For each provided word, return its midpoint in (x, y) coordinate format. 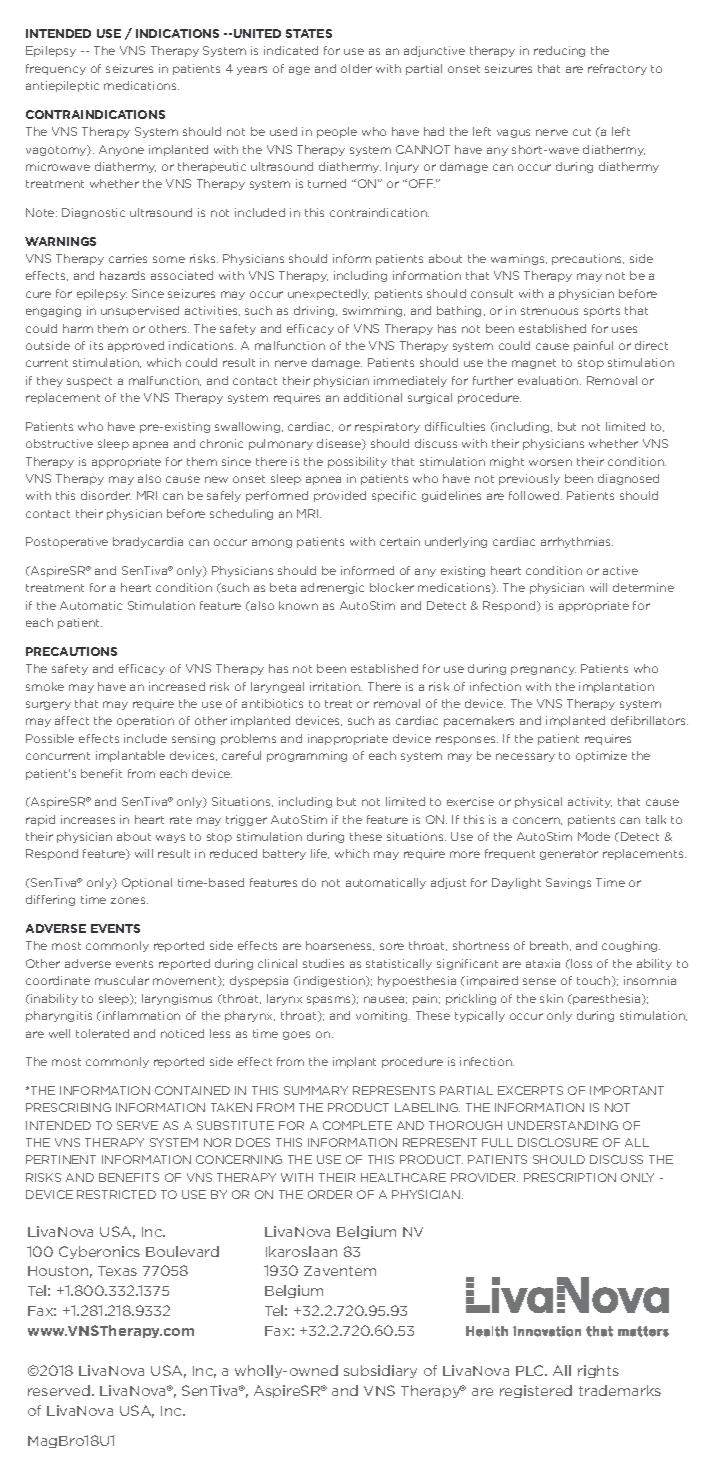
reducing (559, 51)
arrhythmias (577, 542)
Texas (117, 1271)
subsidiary (380, 1371)
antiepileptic (62, 86)
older (356, 68)
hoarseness (340, 946)
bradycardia (148, 542)
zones (129, 900)
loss (580, 963)
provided (340, 496)
